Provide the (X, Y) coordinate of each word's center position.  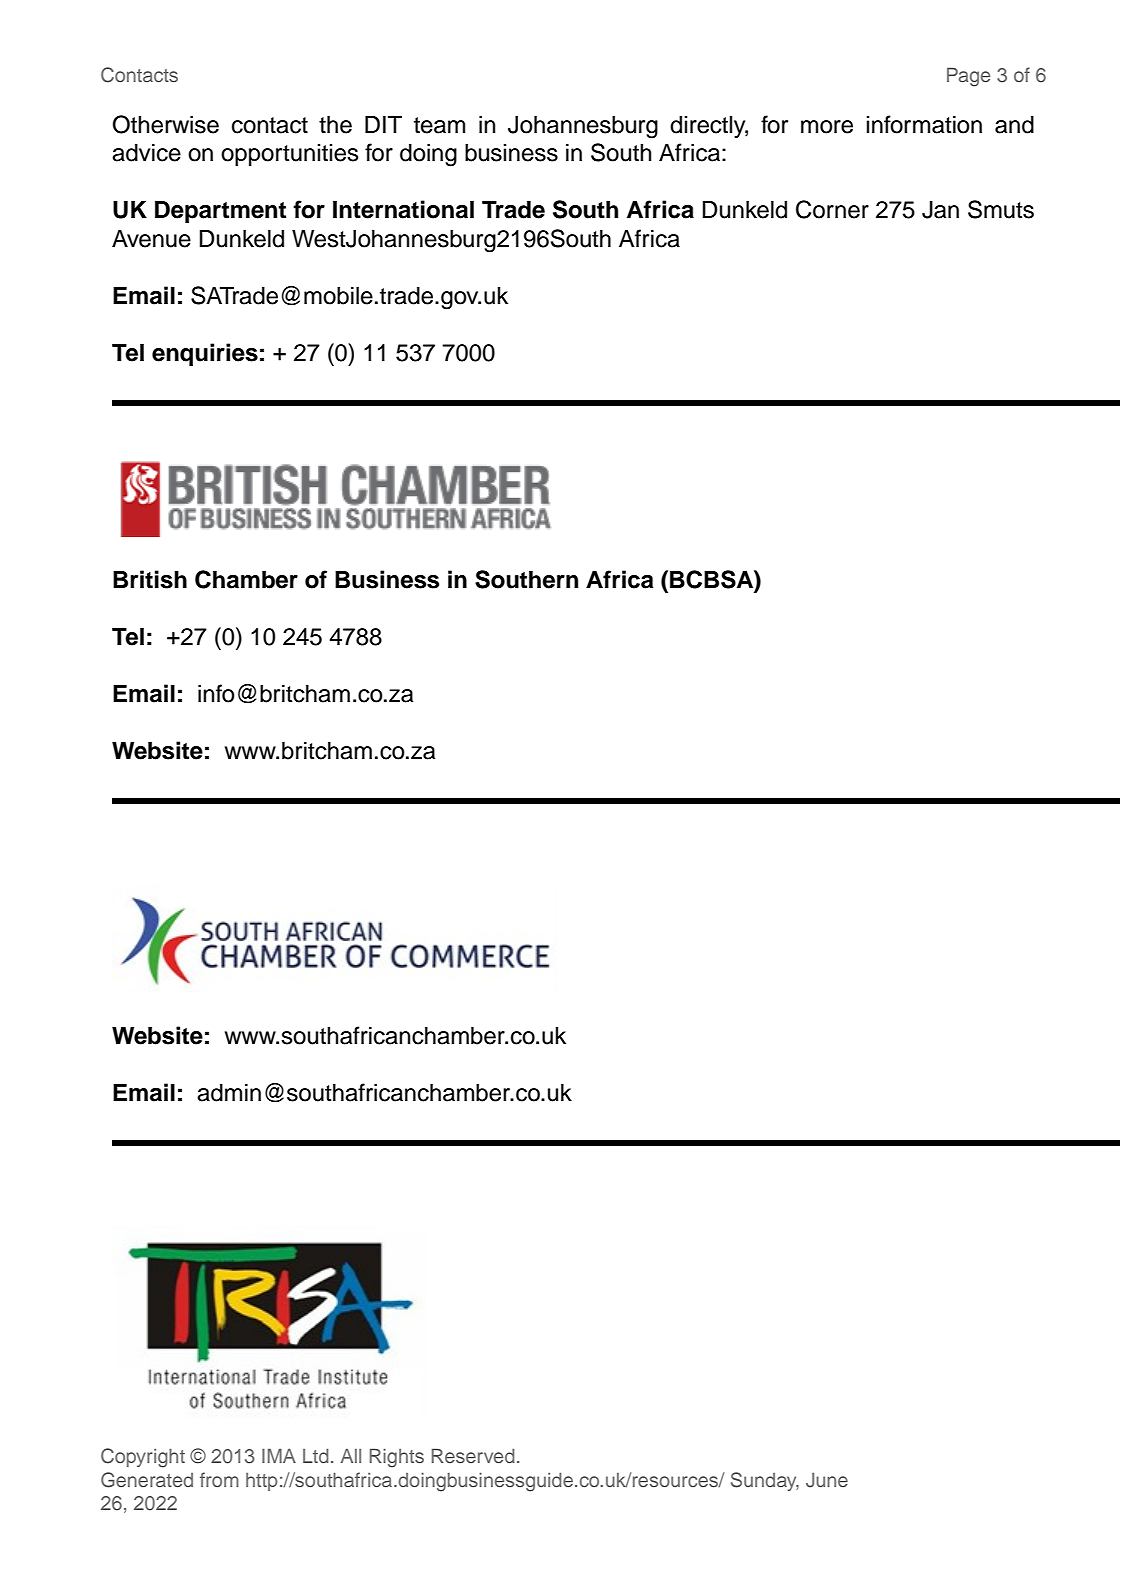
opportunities (289, 155)
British (150, 579)
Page (968, 77)
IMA (279, 1455)
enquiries (205, 354)
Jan (940, 210)
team (439, 125)
